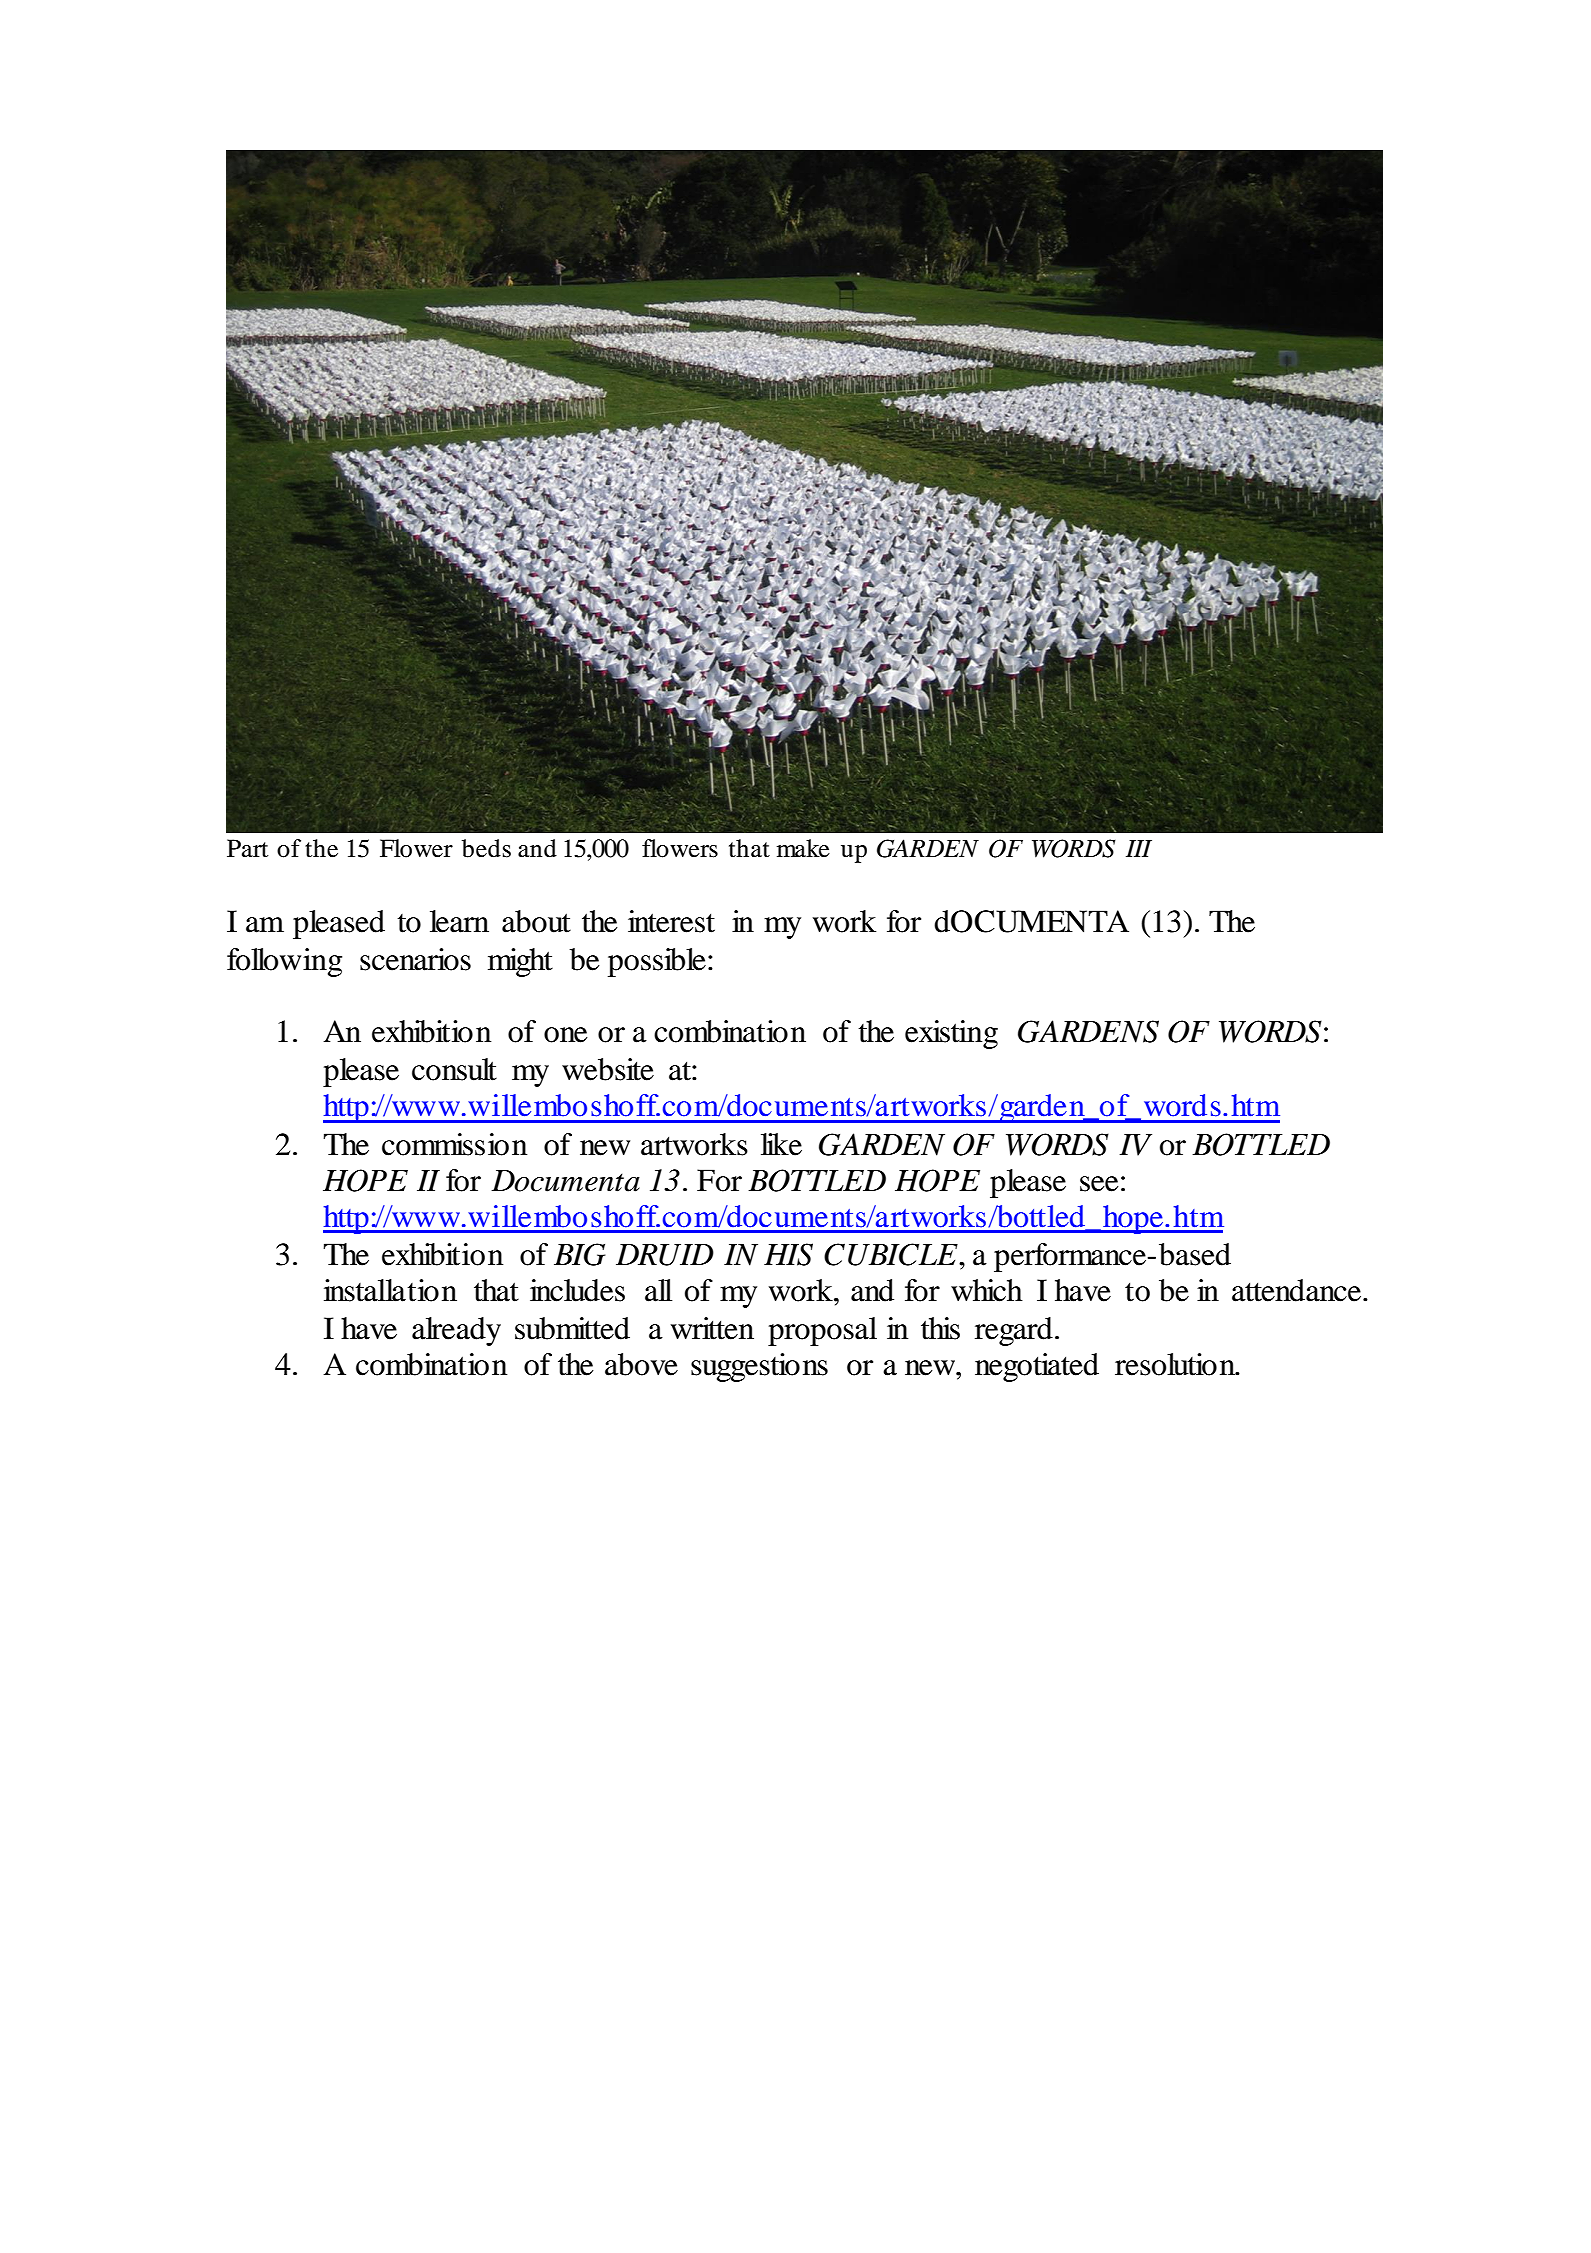 Image resolution: width=1591 pixels, height=2253 pixels. Describe the element at coordinates (951, 1034) in the screenshot. I see `existing` at that location.
